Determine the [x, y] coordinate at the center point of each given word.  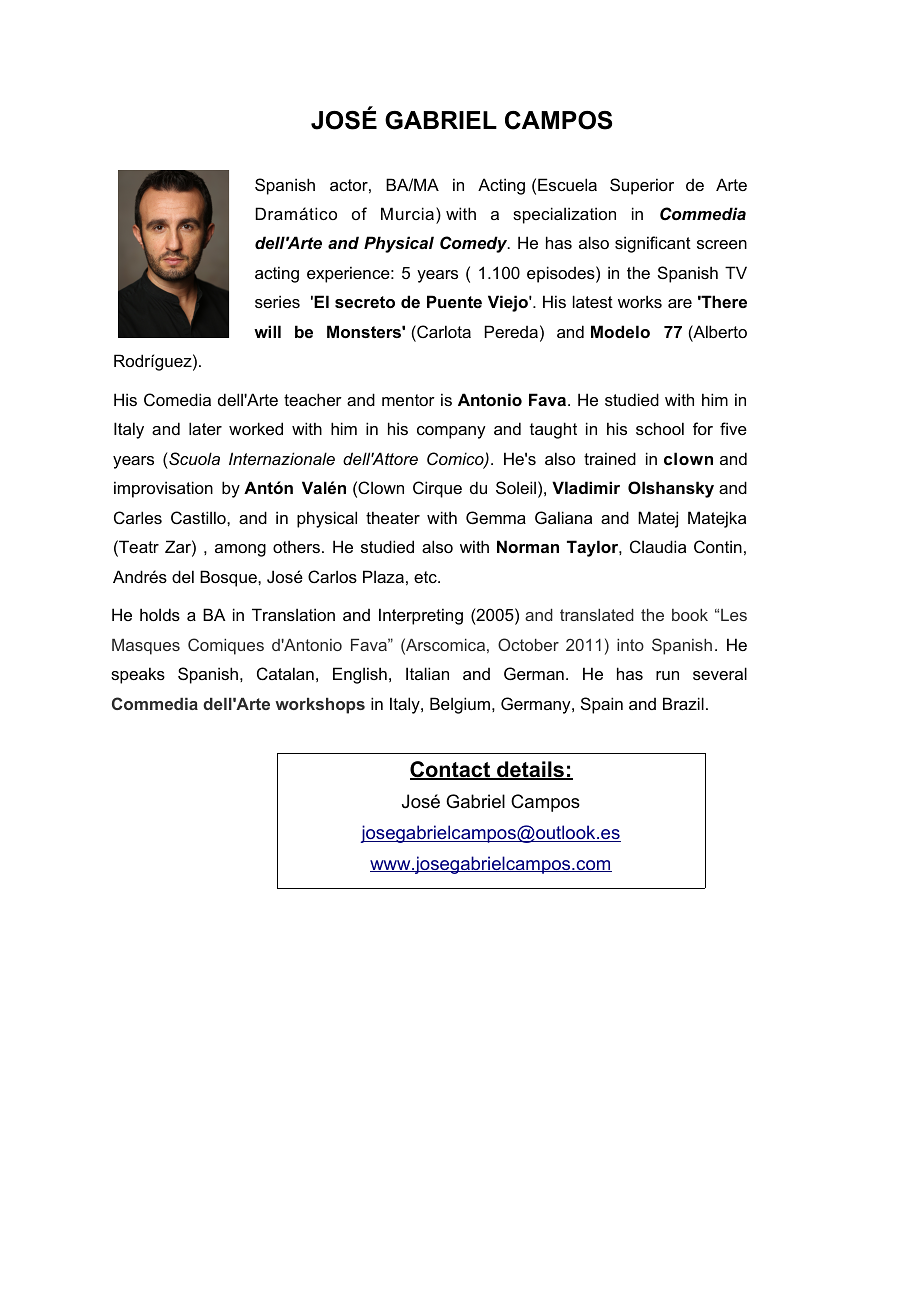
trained [610, 458]
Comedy [475, 244]
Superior [642, 186]
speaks [138, 675]
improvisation [163, 489]
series [277, 301]
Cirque [437, 489]
